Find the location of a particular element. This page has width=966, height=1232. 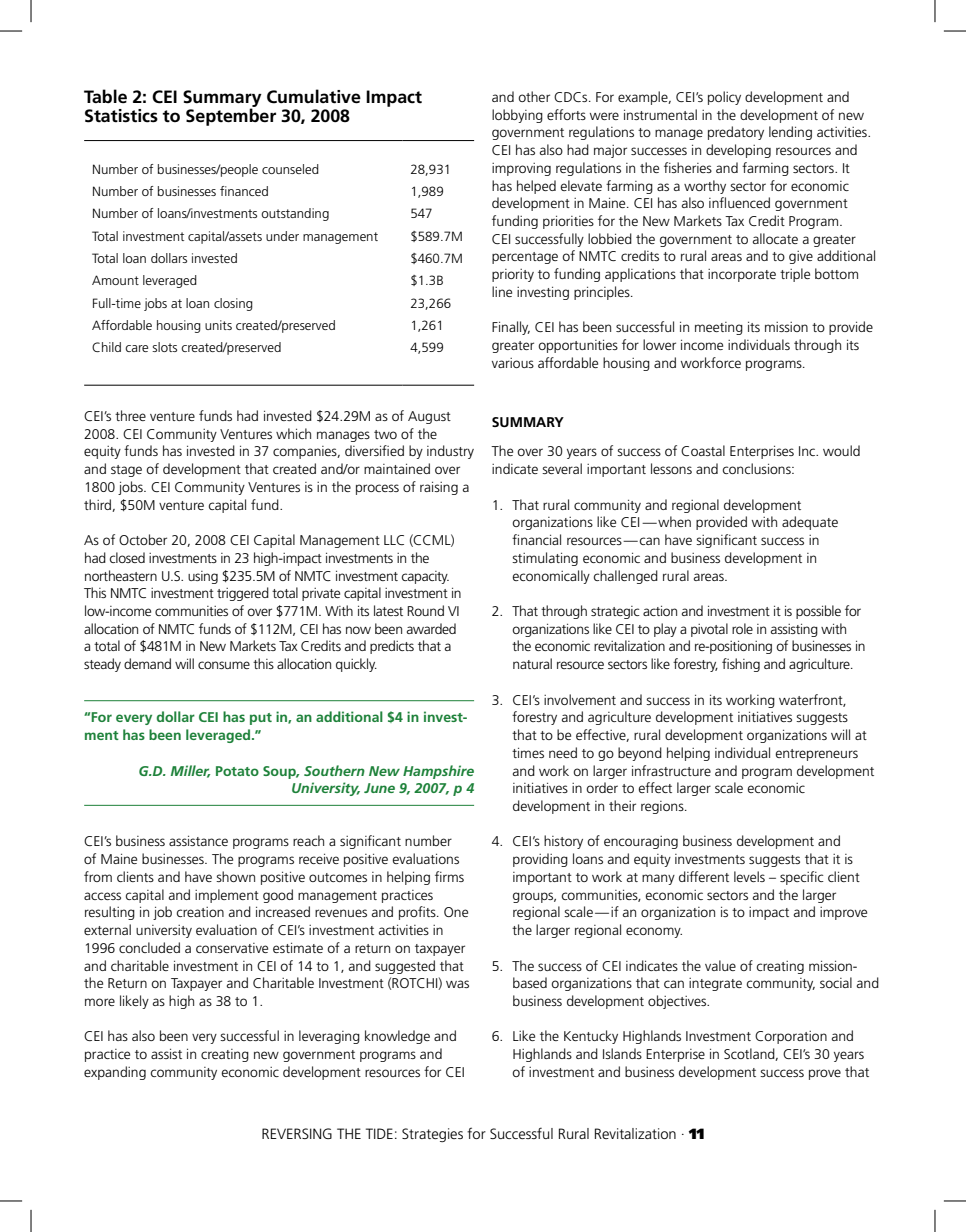

Hampshire is located at coordinates (438, 772).
